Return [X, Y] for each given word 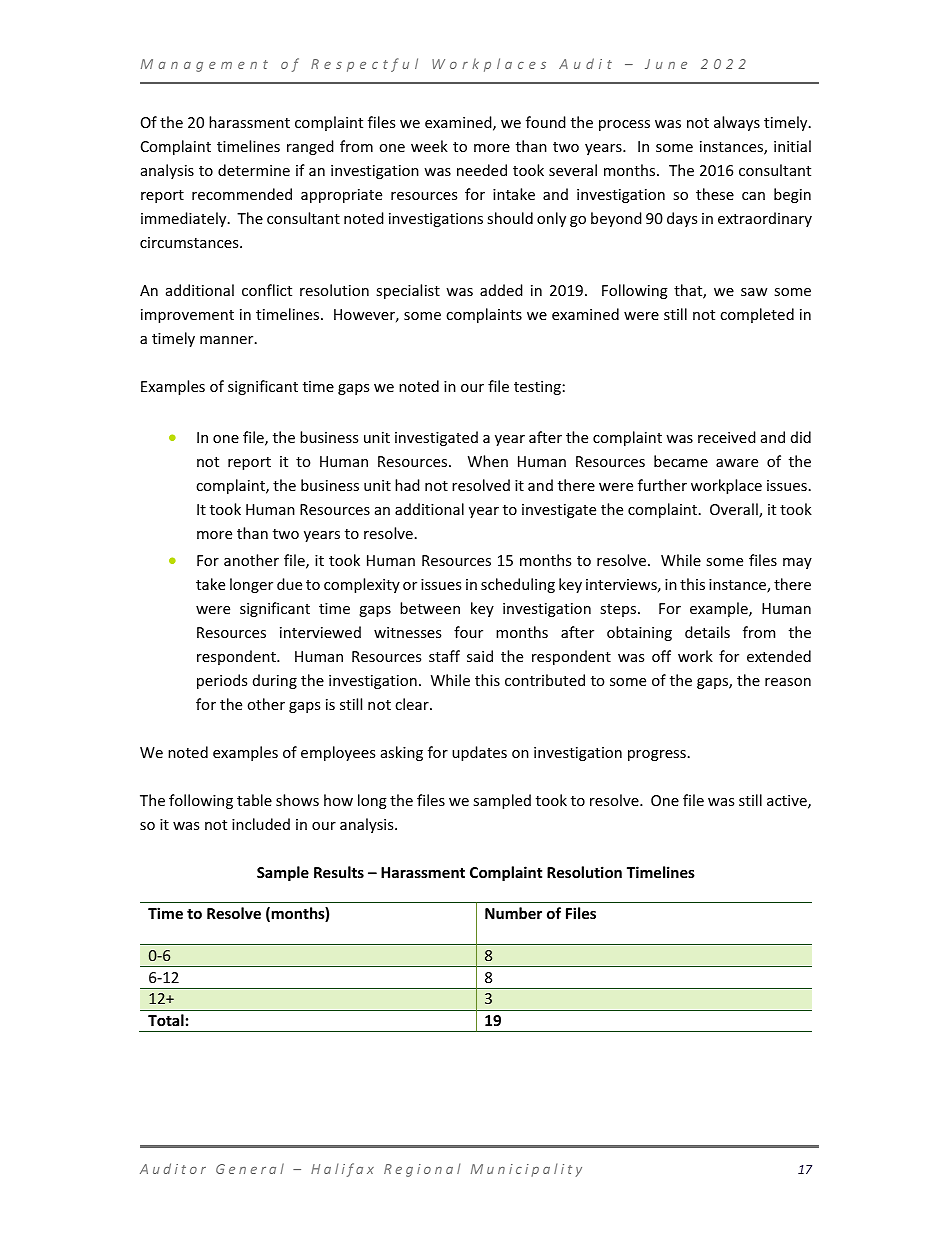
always [737, 123]
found [546, 122]
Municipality [526, 1170]
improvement [187, 316]
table [254, 800]
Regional [422, 1170]
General [250, 1168]
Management [204, 65]
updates [479, 753]
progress [657, 755]
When [488, 461]
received [727, 437]
